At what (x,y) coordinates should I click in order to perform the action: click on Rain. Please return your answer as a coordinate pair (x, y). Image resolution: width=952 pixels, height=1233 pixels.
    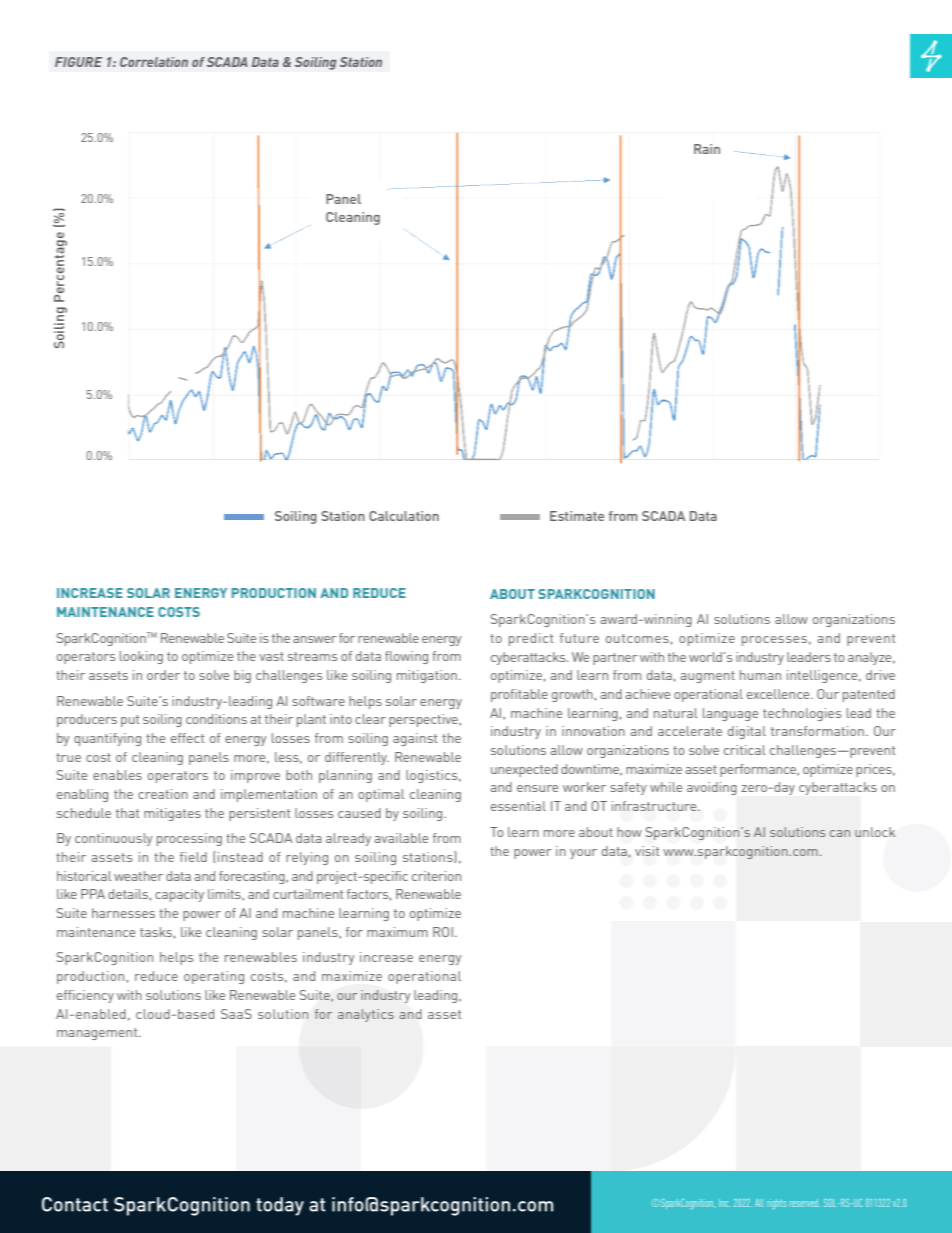
    Looking at the image, I should click on (707, 149).
